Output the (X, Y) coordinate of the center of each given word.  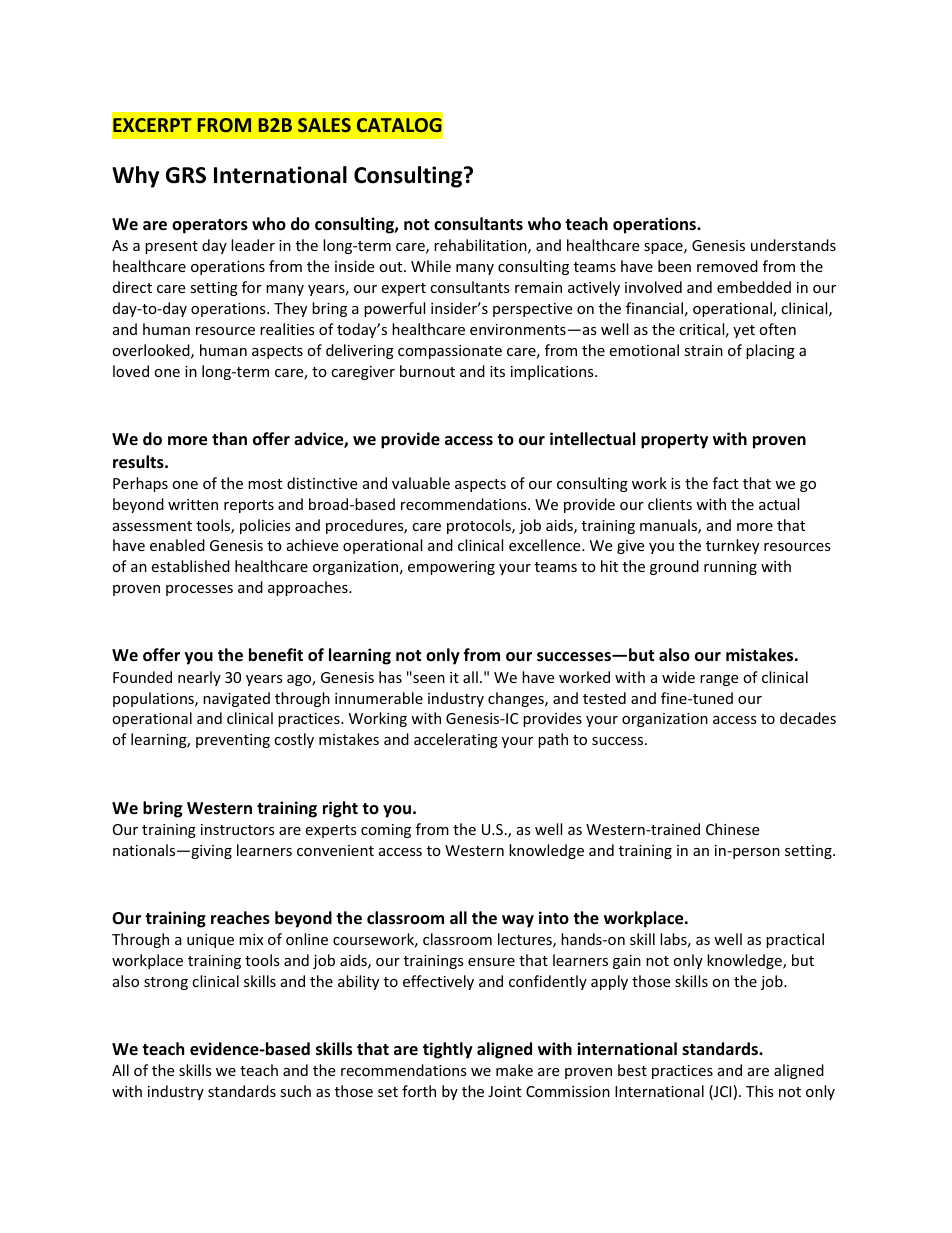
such (295, 1091)
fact (725, 483)
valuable (421, 483)
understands (793, 245)
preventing (233, 741)
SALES (324, 125)
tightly (448, 1050)
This (760, 1091)
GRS (186, 175)
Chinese (732, 829)
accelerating (456, 740)
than (229, 438)
